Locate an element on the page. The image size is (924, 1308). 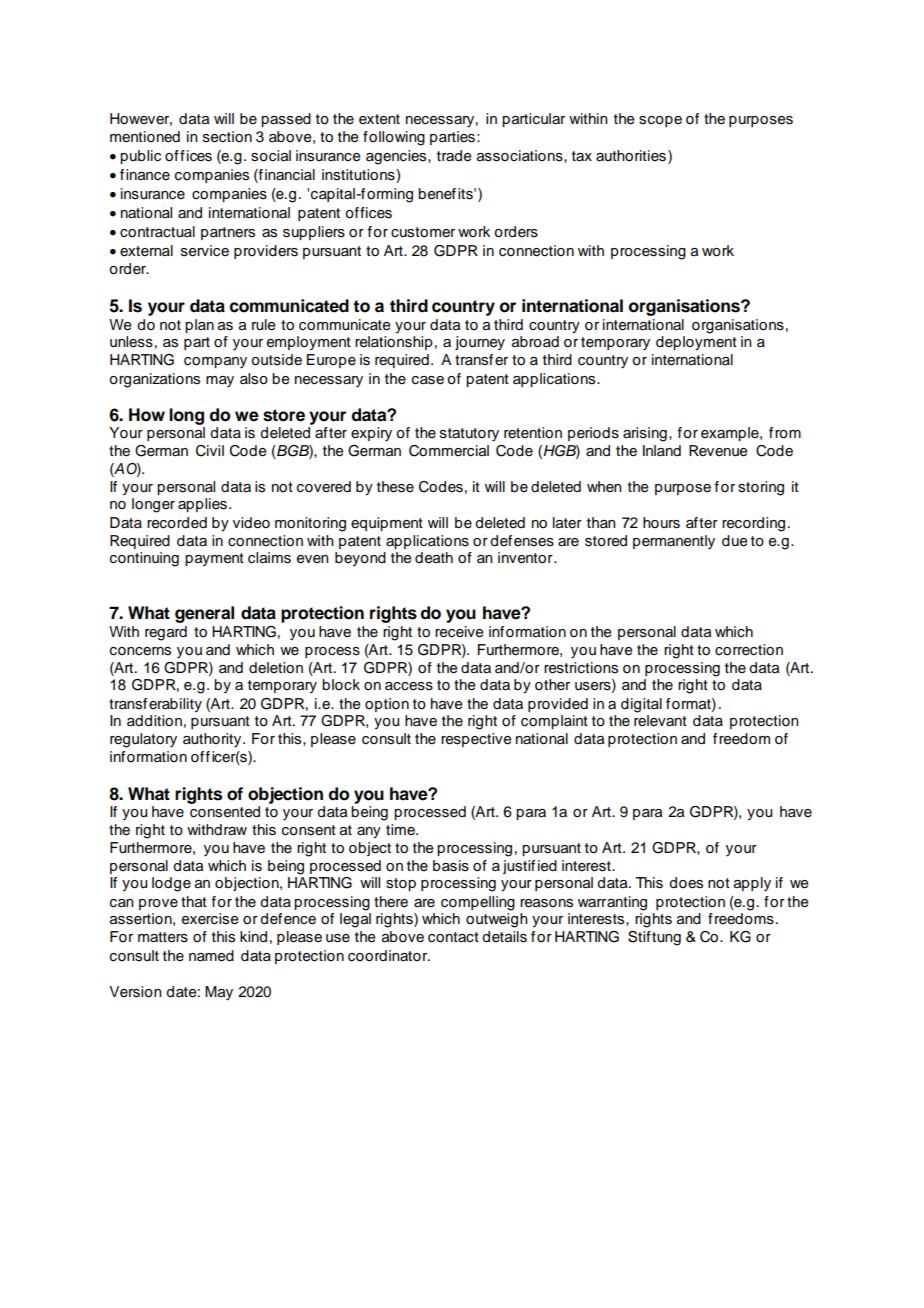
death is located at coordinates (434, 558).
